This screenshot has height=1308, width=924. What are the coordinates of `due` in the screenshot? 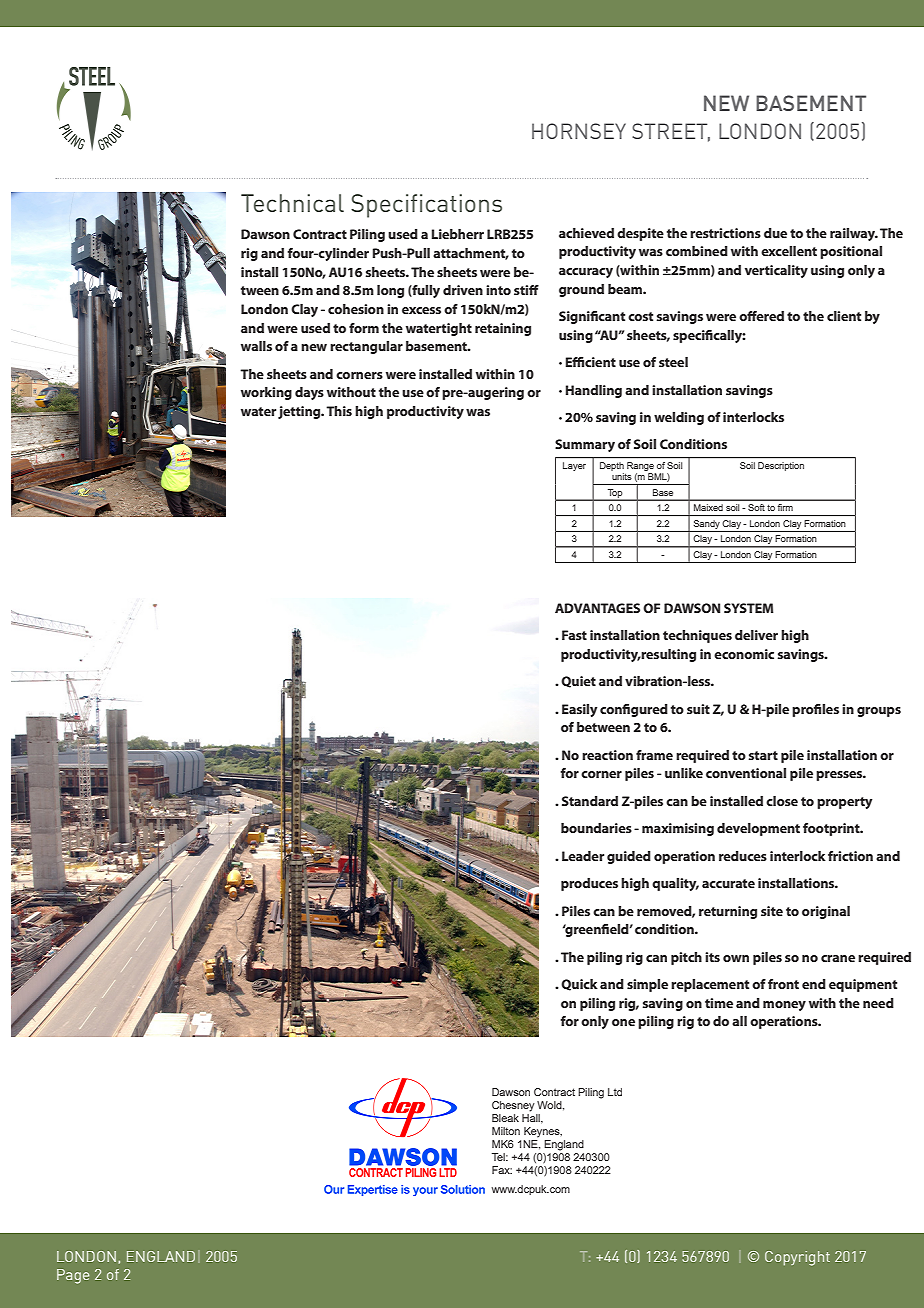 It's located at (775, 233).
